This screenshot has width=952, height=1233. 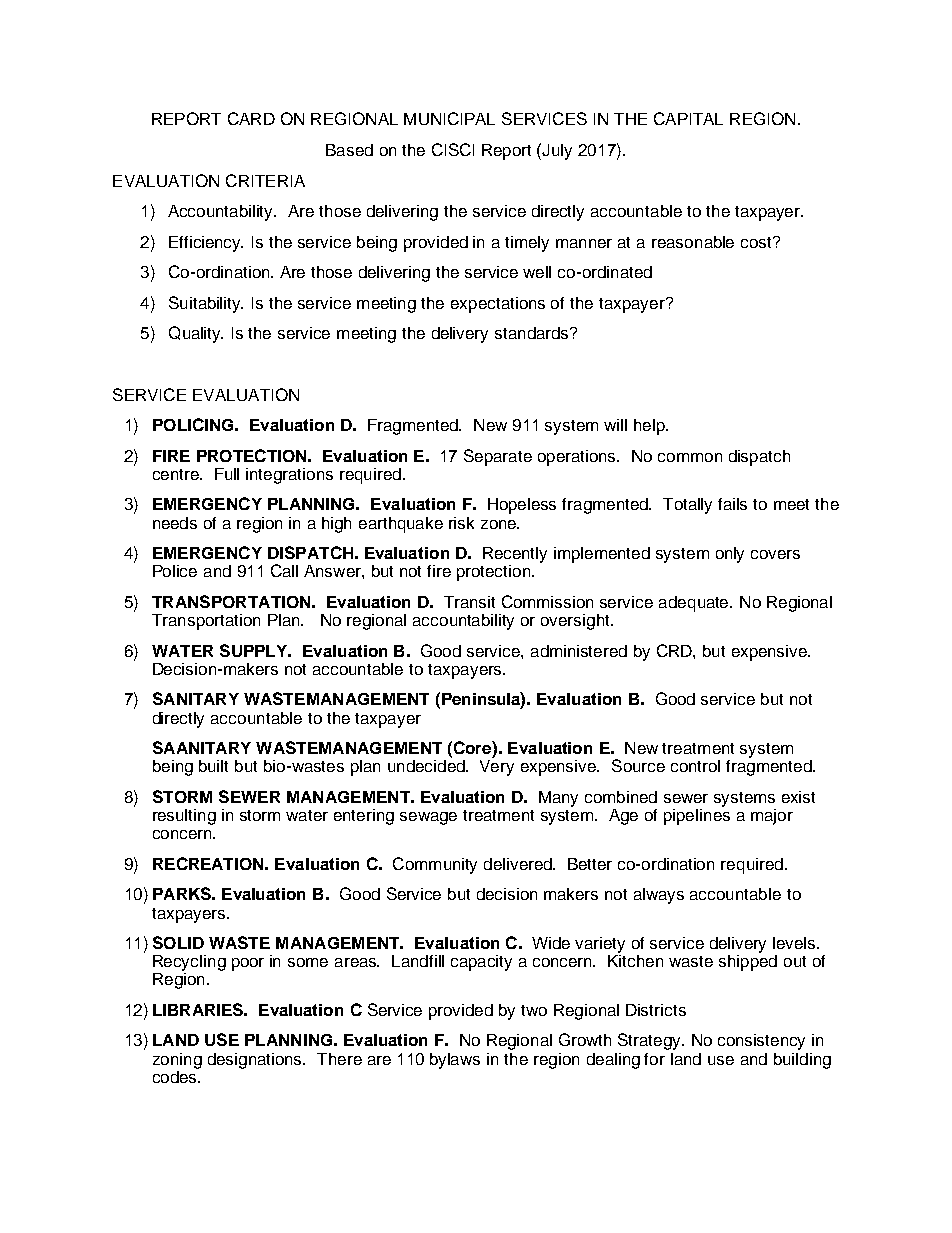 What do you see at coordinates (251, 118) in the screenshot?
I see `CARD` at bounding box center [251, 118].
